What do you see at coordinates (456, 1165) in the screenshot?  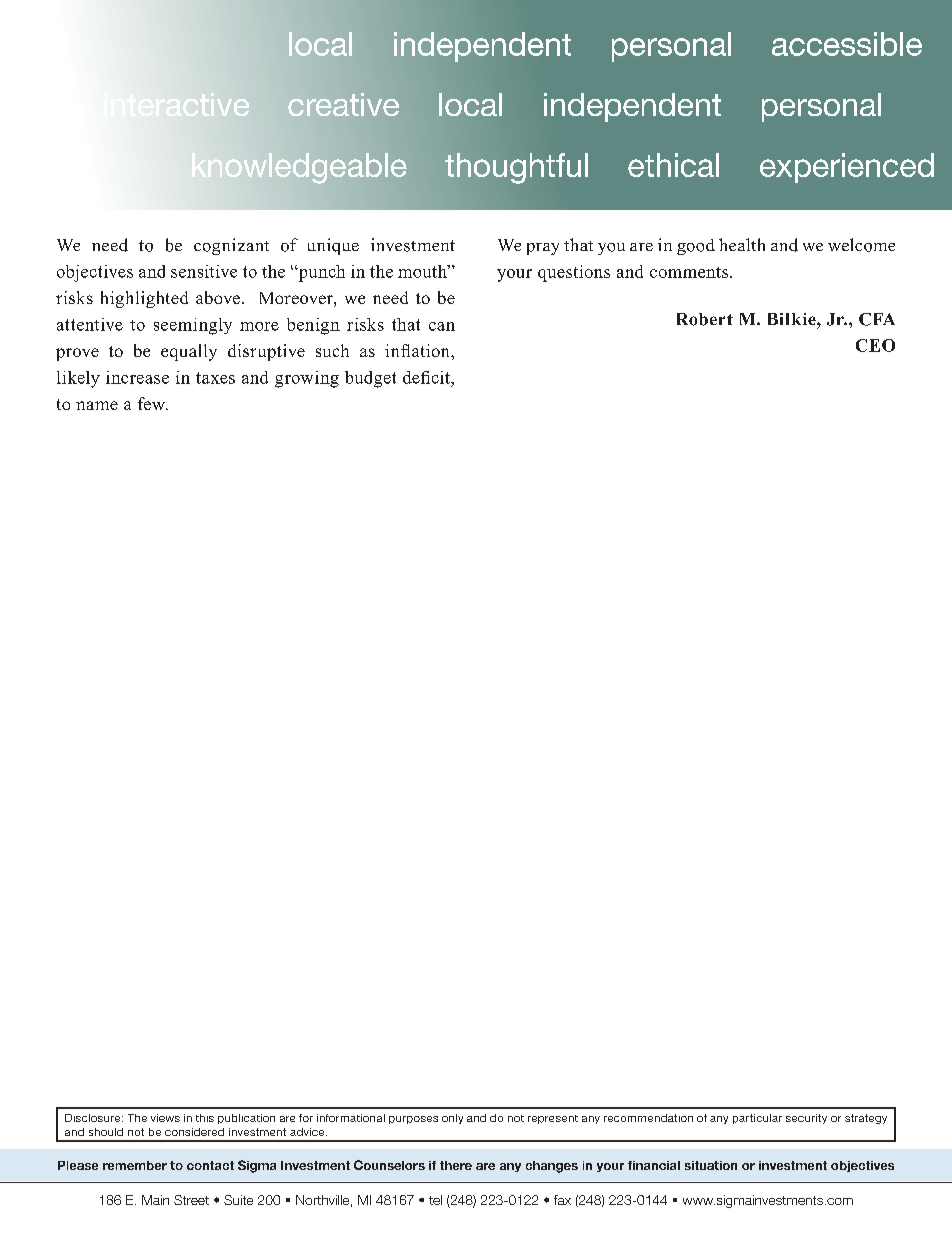 I see `there` at bounding box center [456, 1165].
